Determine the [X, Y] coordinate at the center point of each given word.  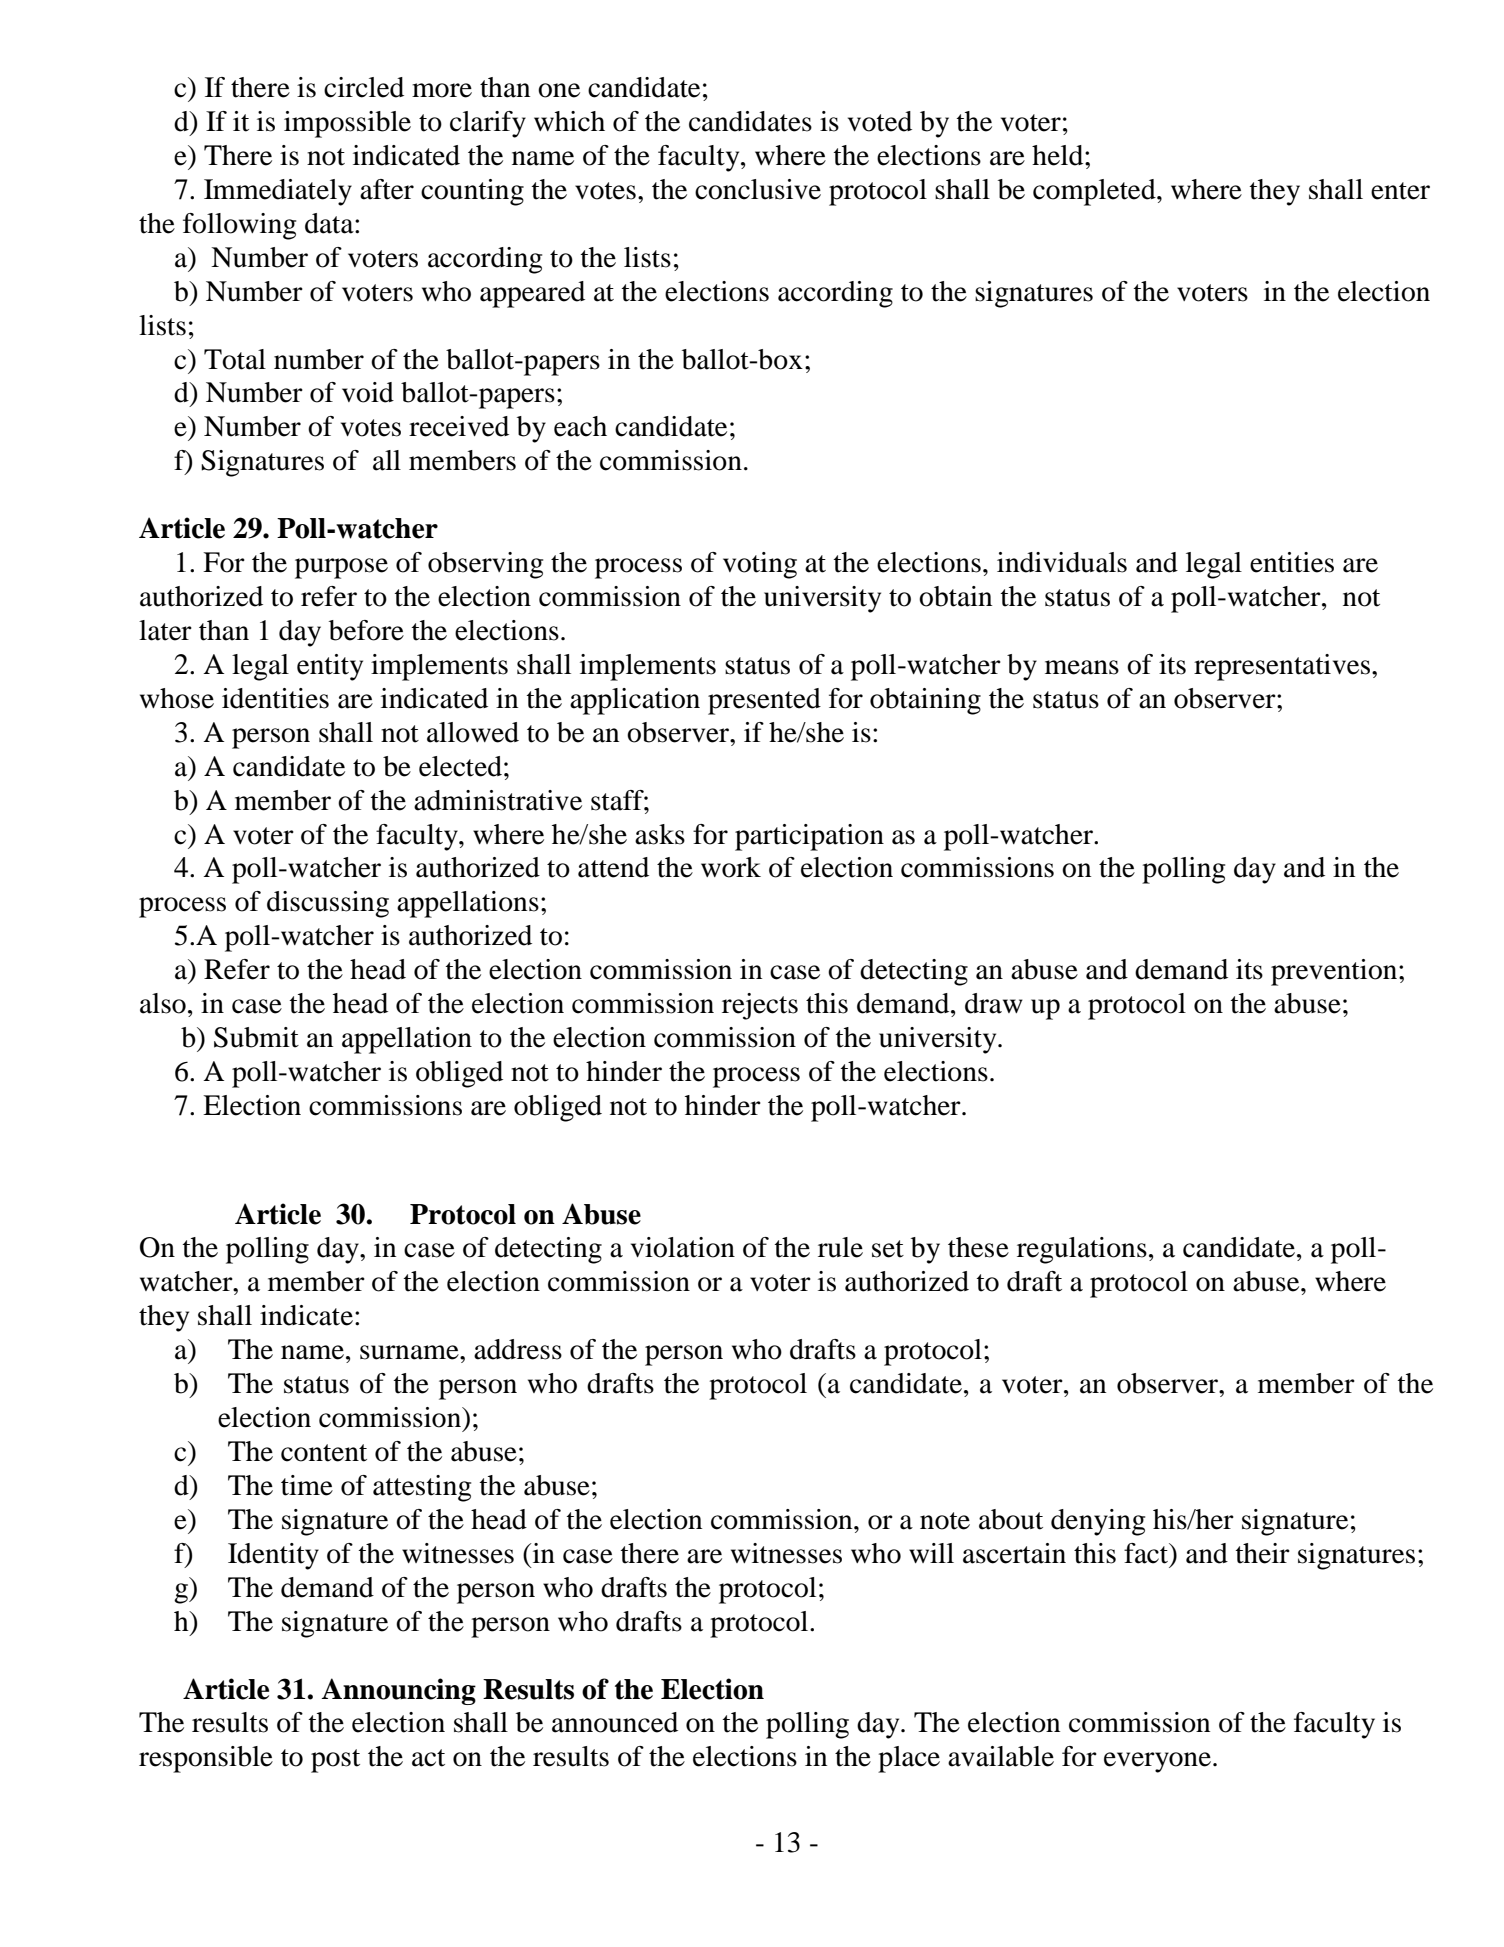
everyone [1157, 1762]
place [909, 1759]
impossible [347, 124]
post [335, 1761]
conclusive [758, 189]
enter [1400, 191]
